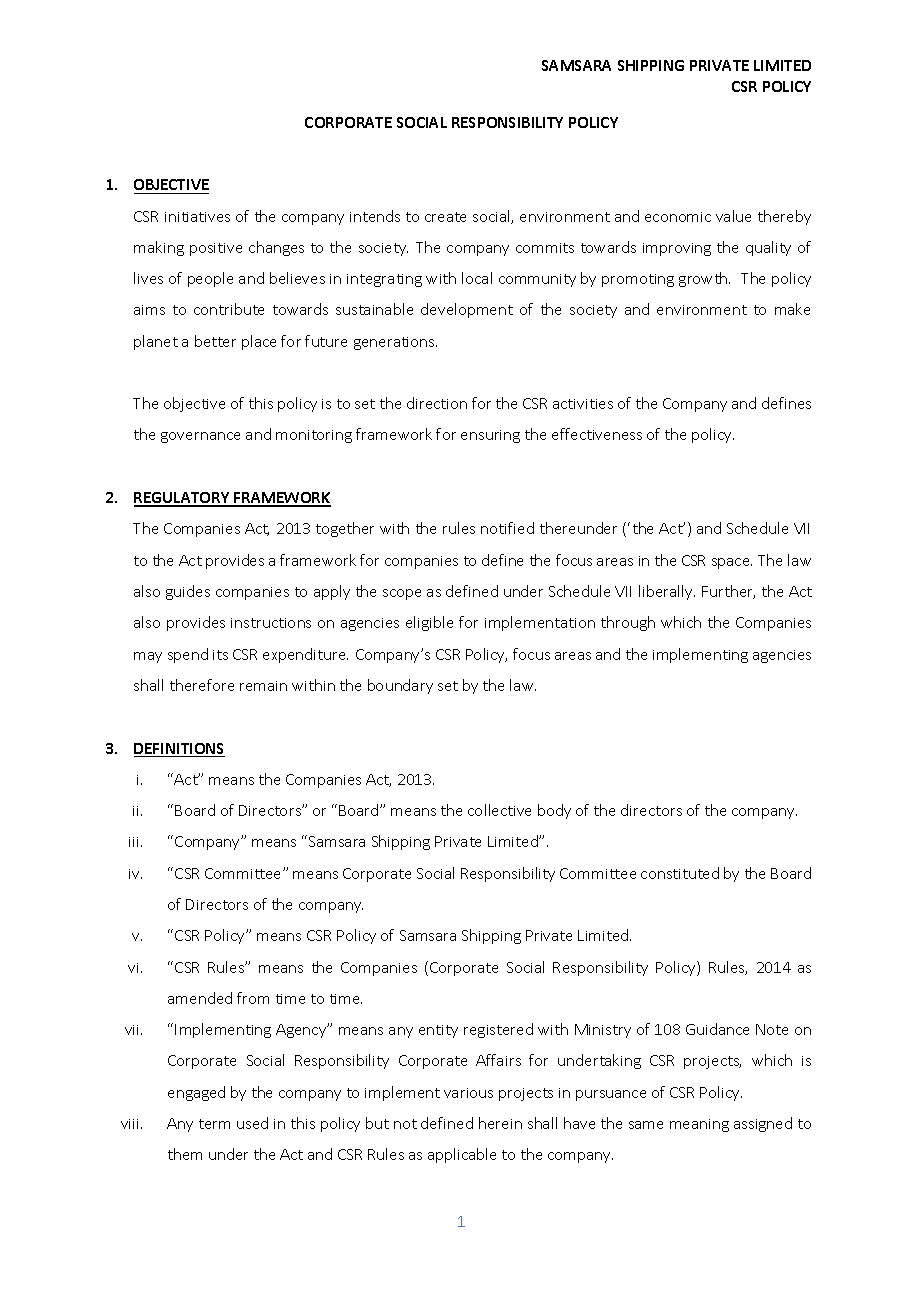 The height and width of the screenshot is (1308, 924). I want to click on therefore, so click(202, 685).
